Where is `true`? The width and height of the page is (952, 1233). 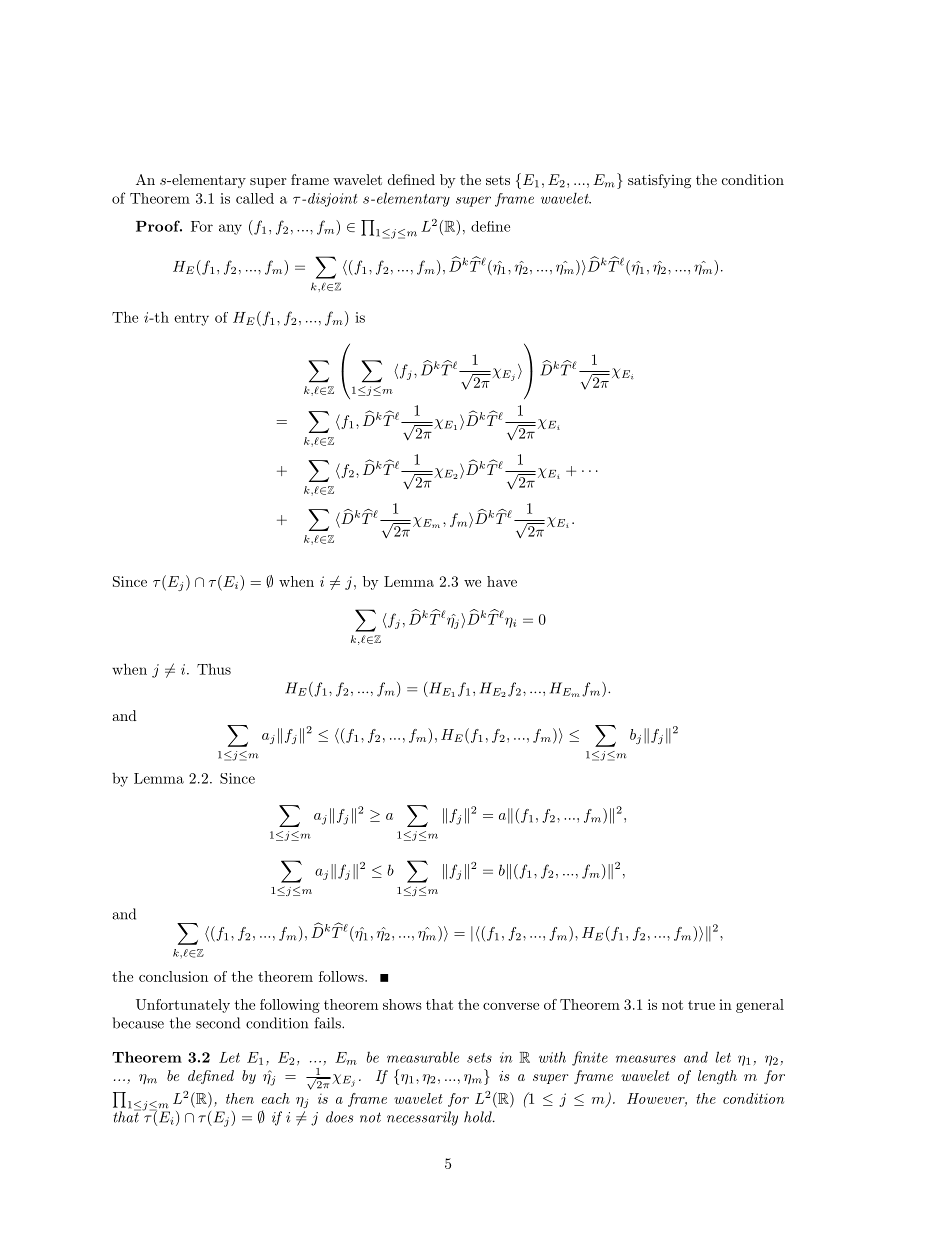 true is located at coordinates (701, 1005).
